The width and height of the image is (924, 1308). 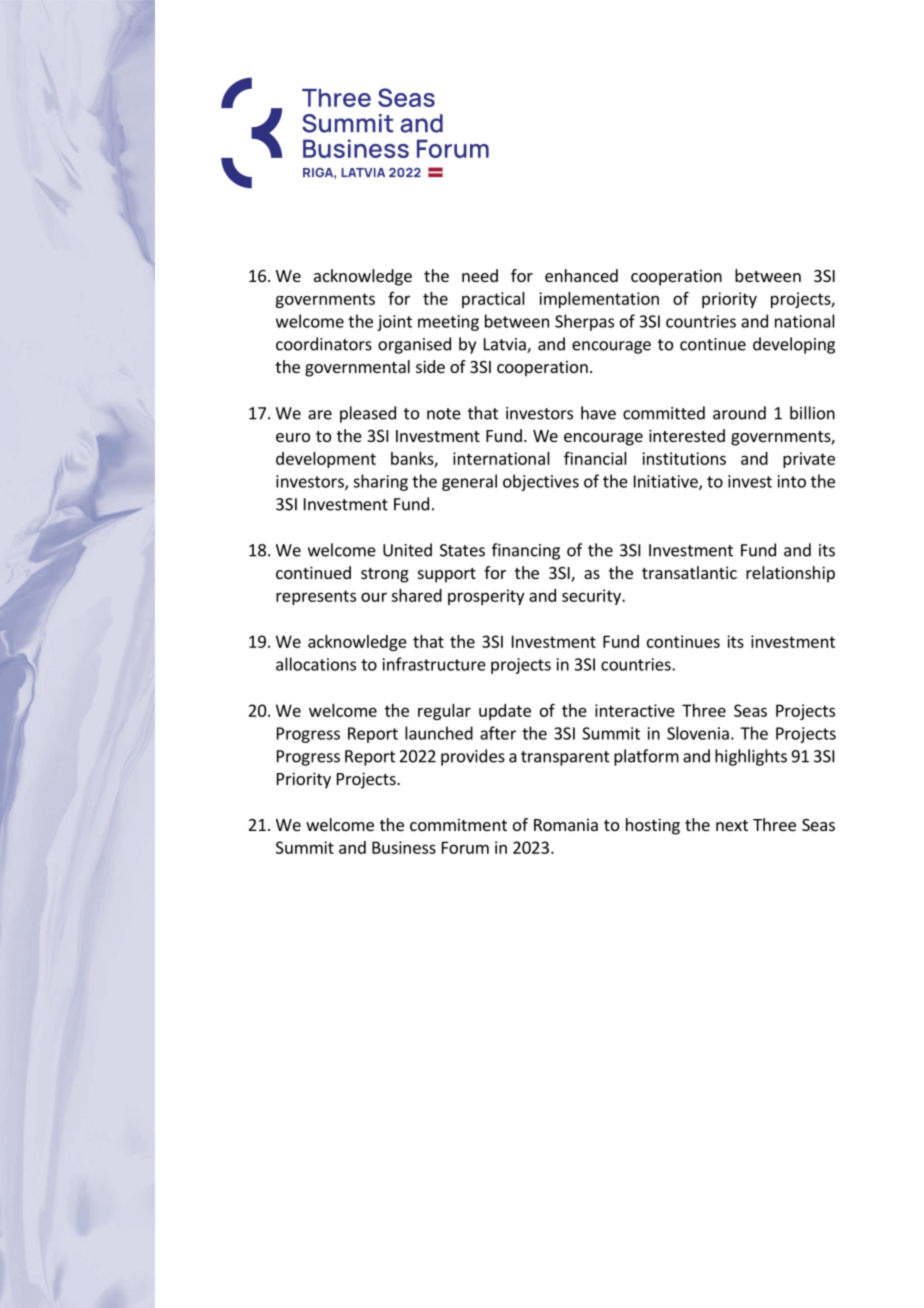 I want to click on financing, so click(x=526, y=551).
